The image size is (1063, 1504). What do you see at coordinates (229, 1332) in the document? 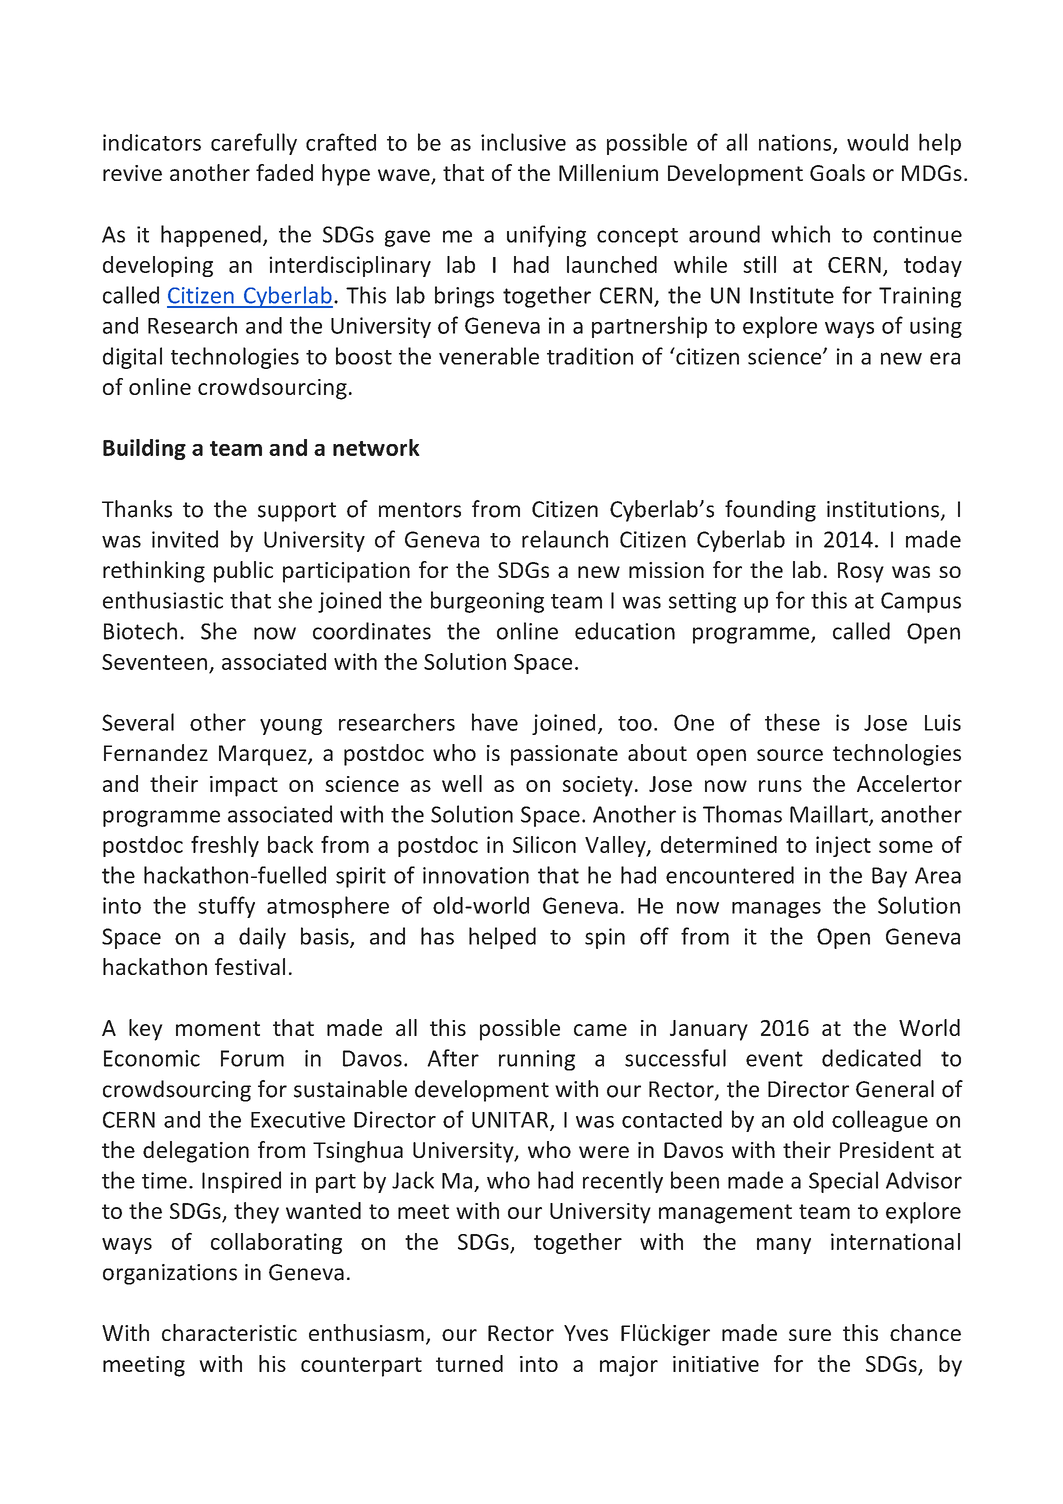
I see `characteristic` at bounding box center [229, 1332].
